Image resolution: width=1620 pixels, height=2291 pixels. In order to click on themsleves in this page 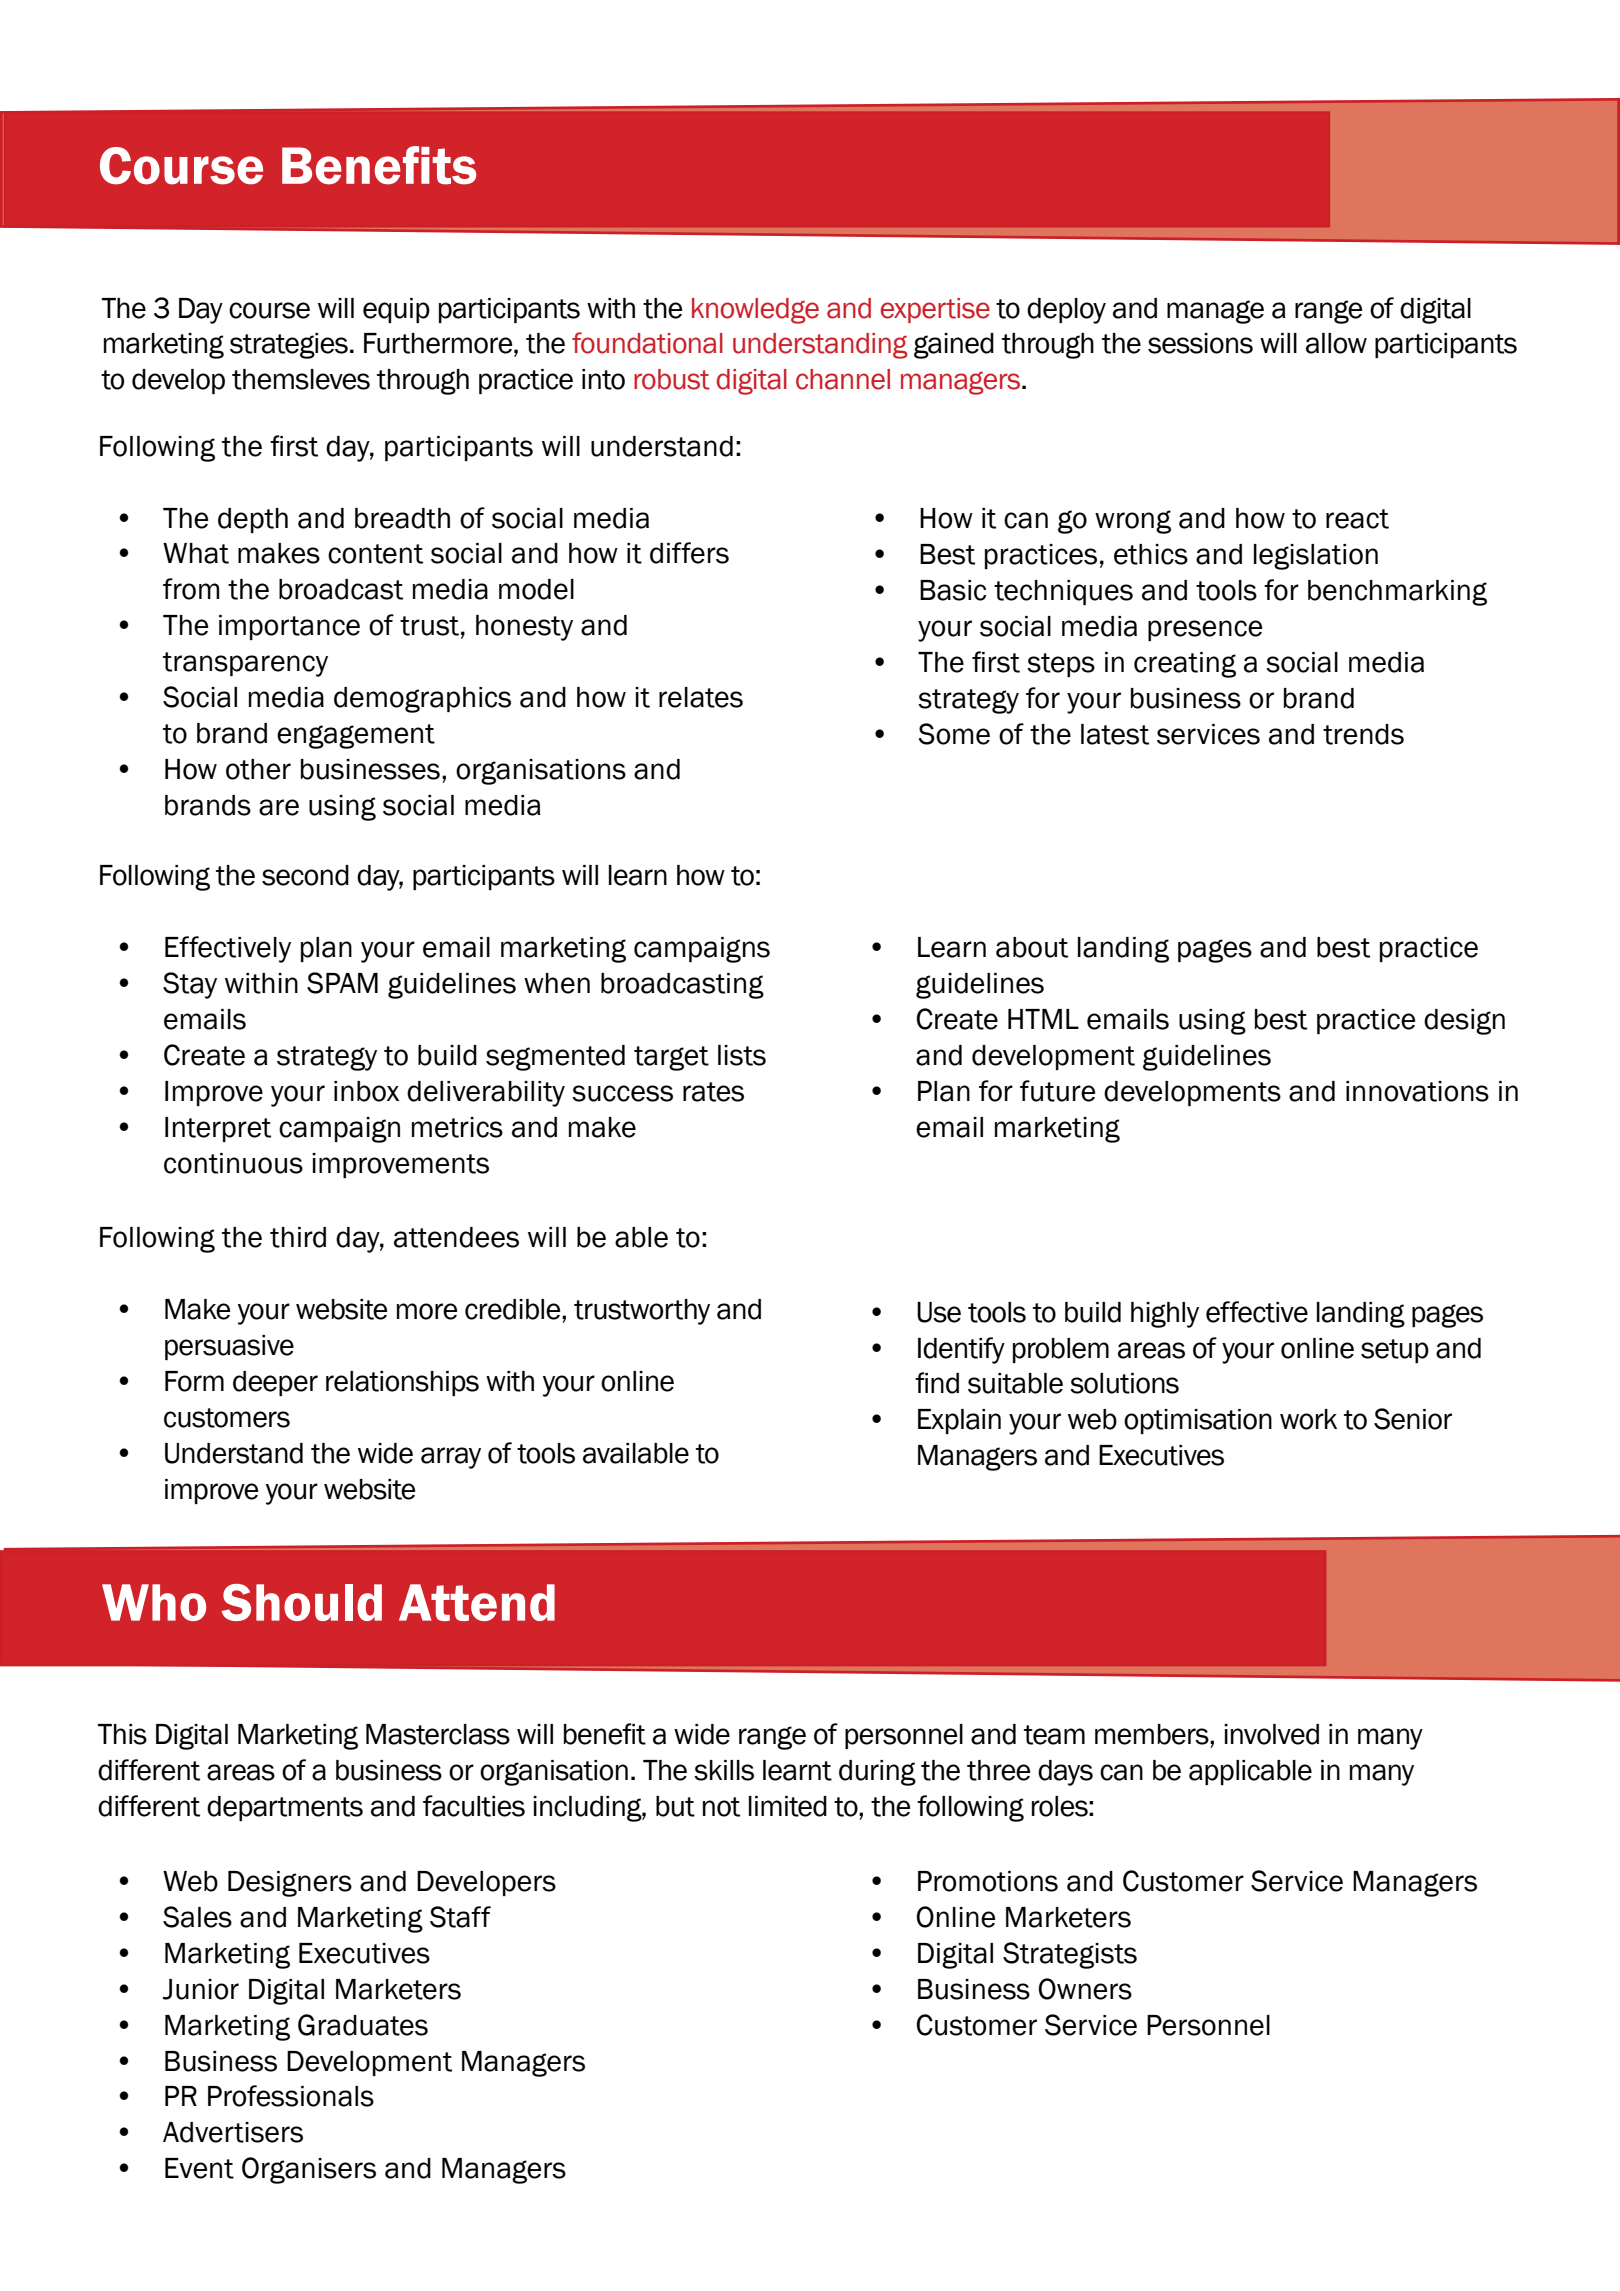, I will do `click(301, 379)`.
